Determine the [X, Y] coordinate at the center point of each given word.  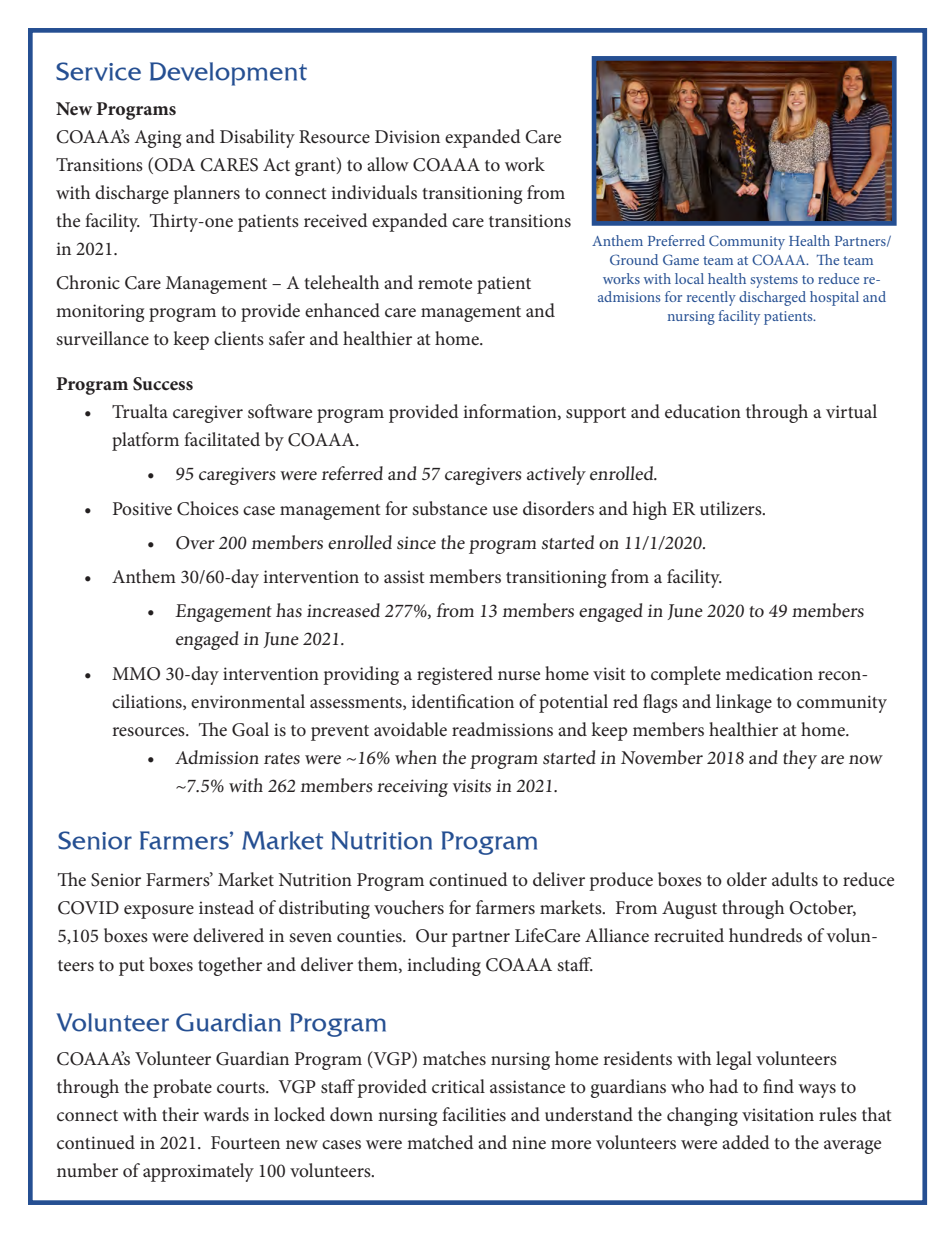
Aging [158, 139]
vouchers [409, 907]
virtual [851, 411]
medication [769, 673]
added [746, 1142]
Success [163, 384]
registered [455, 675]
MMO [136, 674]
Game [681, 259]
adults [795, 879]
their [180, 1114]
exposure [159, 912]
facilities [474, 1114]
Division [407, 136]
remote [445, 284]
